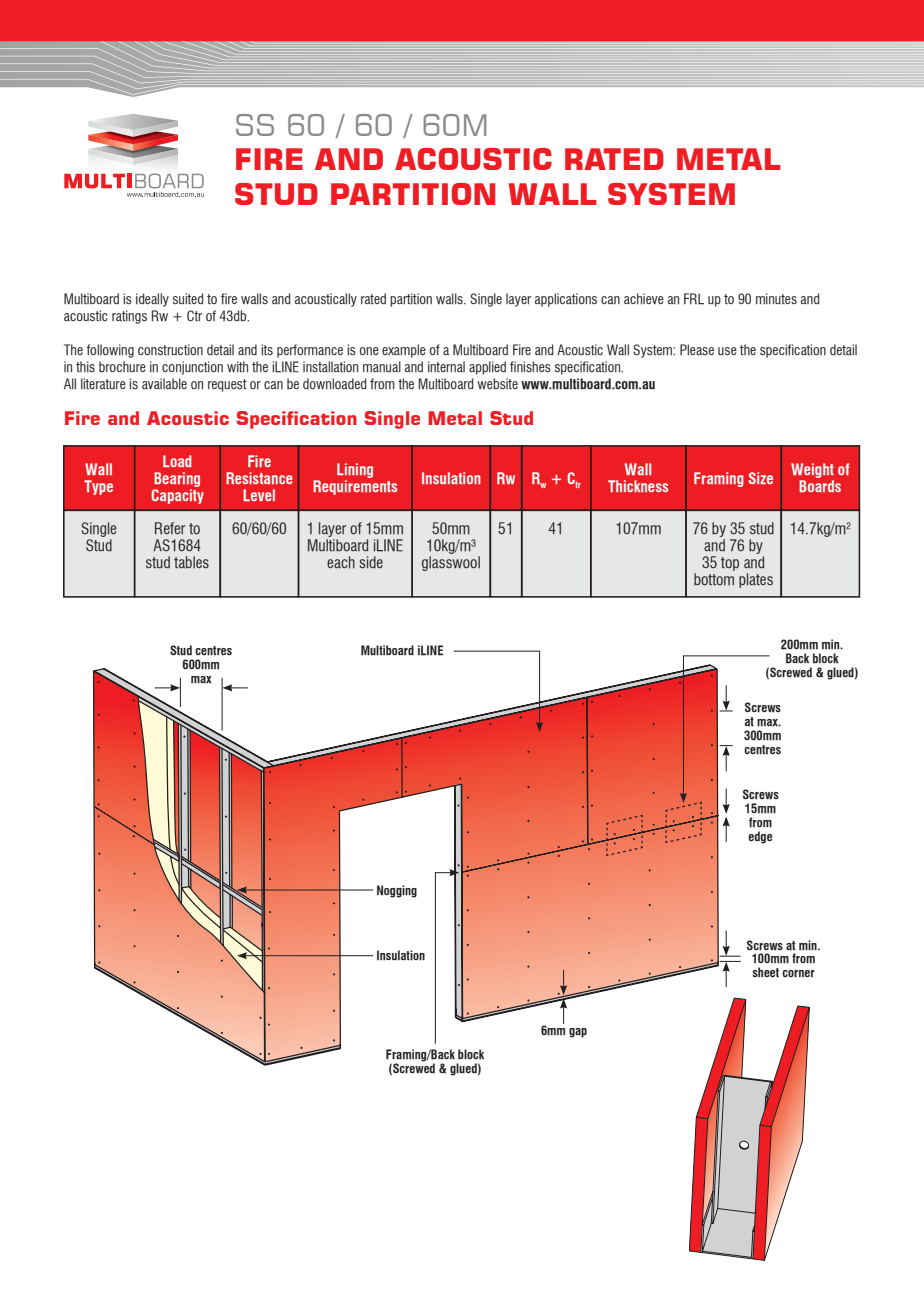 The height and width of the document is (1308, 924). I want to click on gap, so click(578, 1033).
